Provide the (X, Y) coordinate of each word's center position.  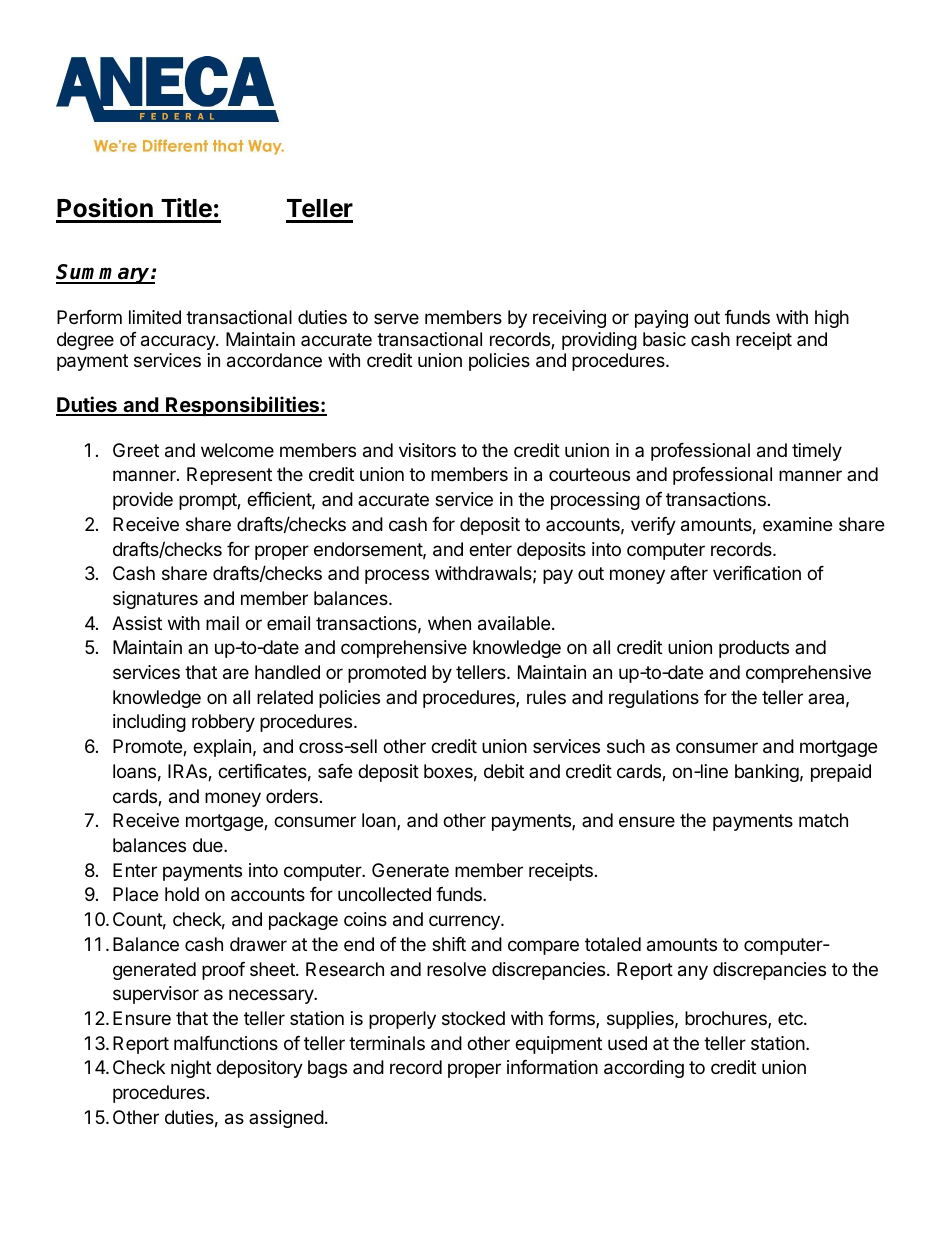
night (191, 1069)
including (149, 723)
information (552, 1067)
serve (396, 318)
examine (797, 524)
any (693, 972)
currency (465, 922)
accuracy (179, 342)
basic (664, 339)
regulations (654, 699)
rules (546, 697)
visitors (427, 450)
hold (182, 894)
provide (143, 501)
